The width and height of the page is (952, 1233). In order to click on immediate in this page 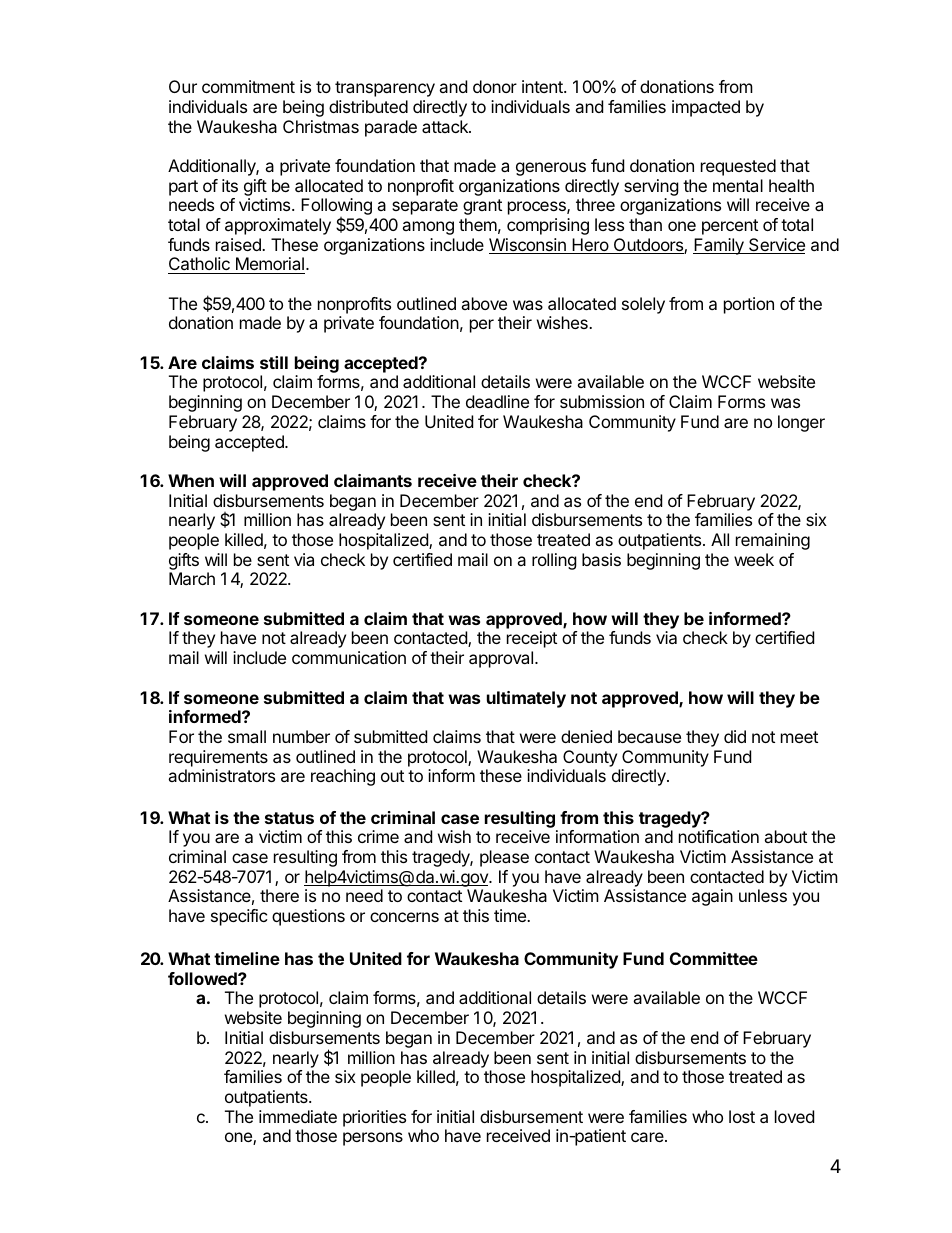, I will do `click(298, 1116)`.
